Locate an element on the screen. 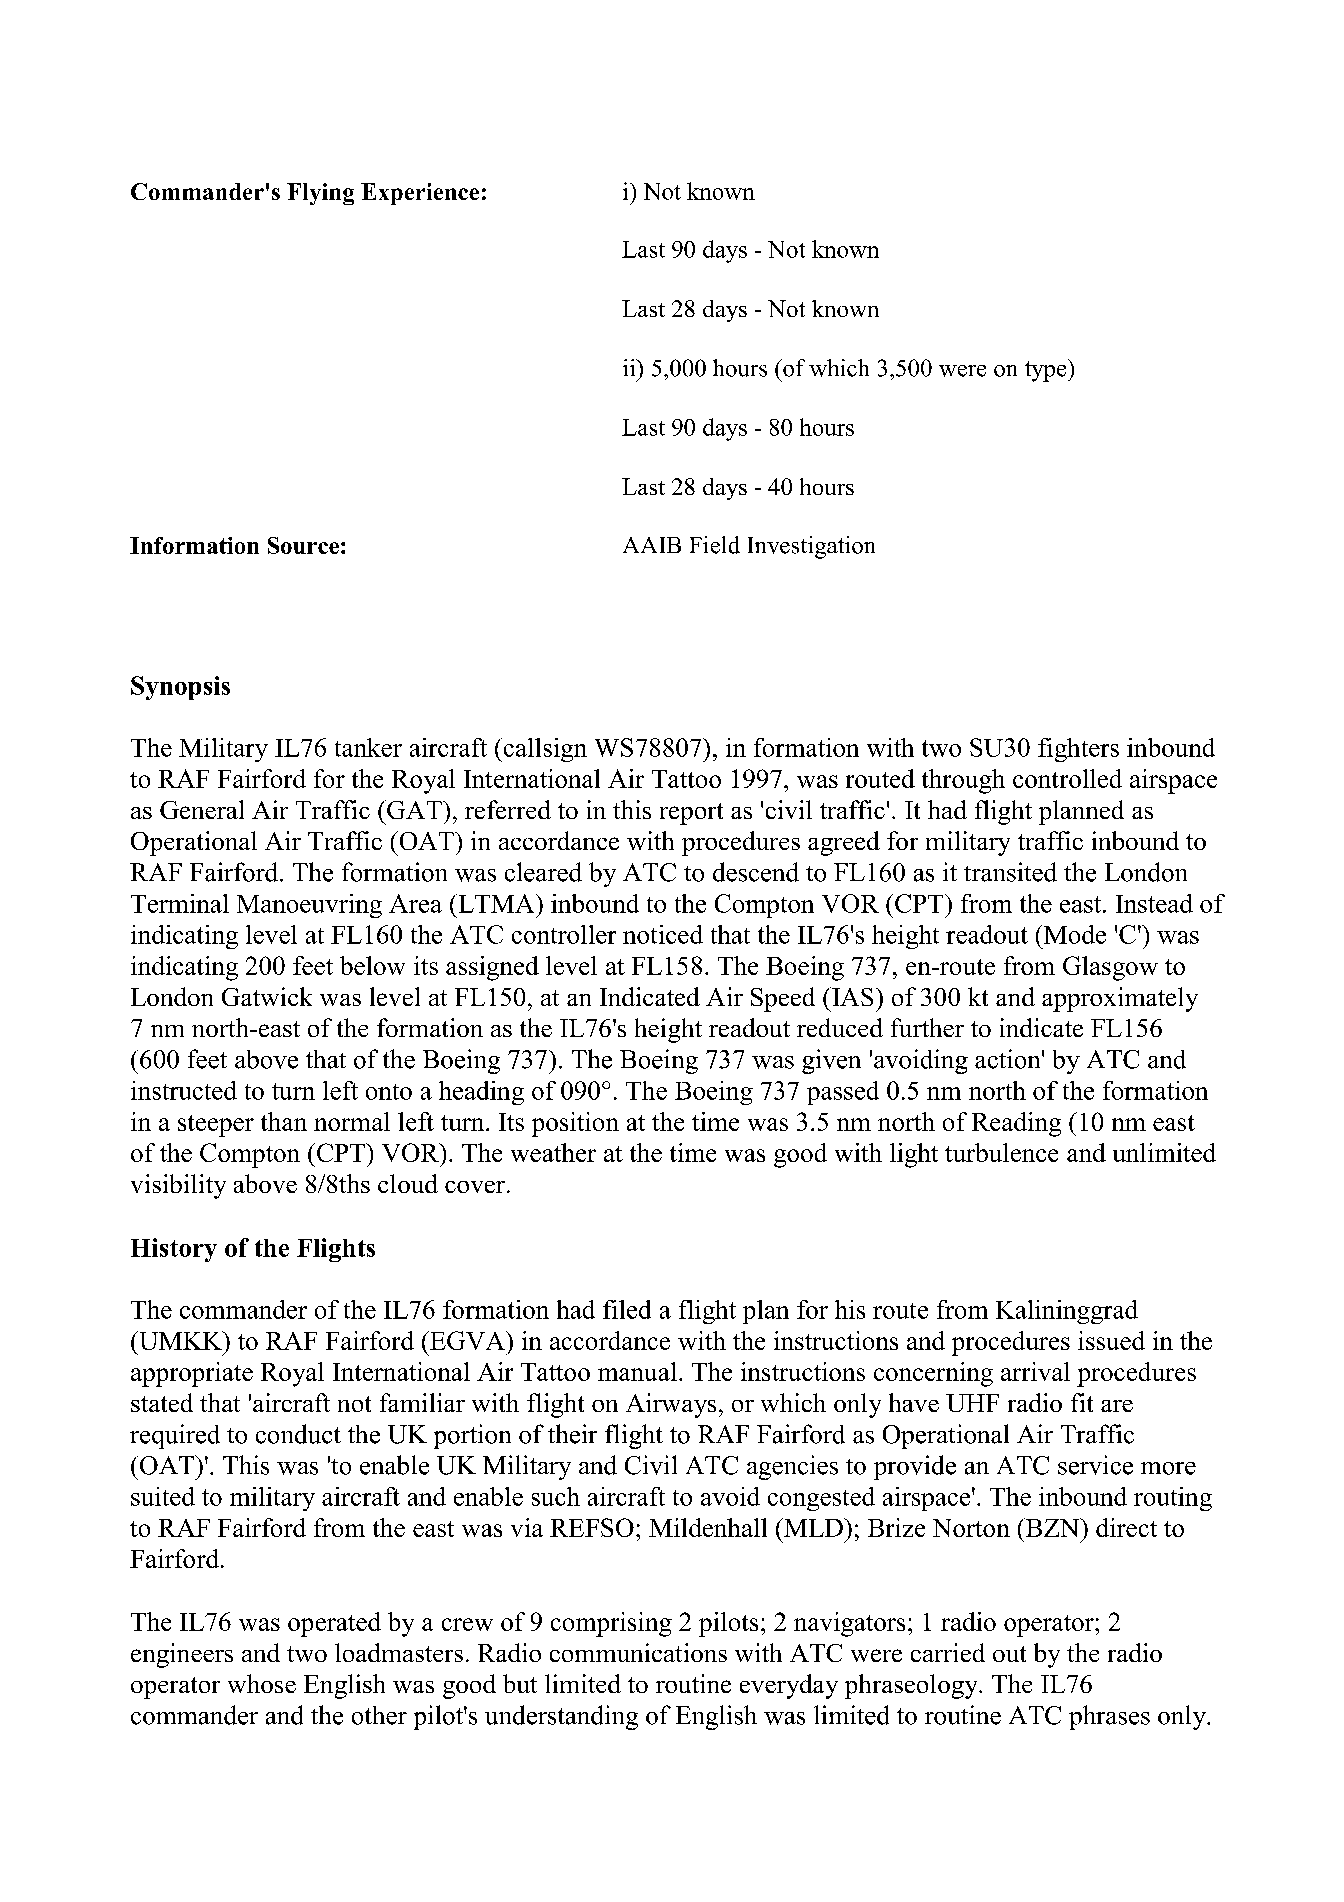 The width and height of the screenshot is (1344, 1902). type is located at coordinates (1047, 370).
